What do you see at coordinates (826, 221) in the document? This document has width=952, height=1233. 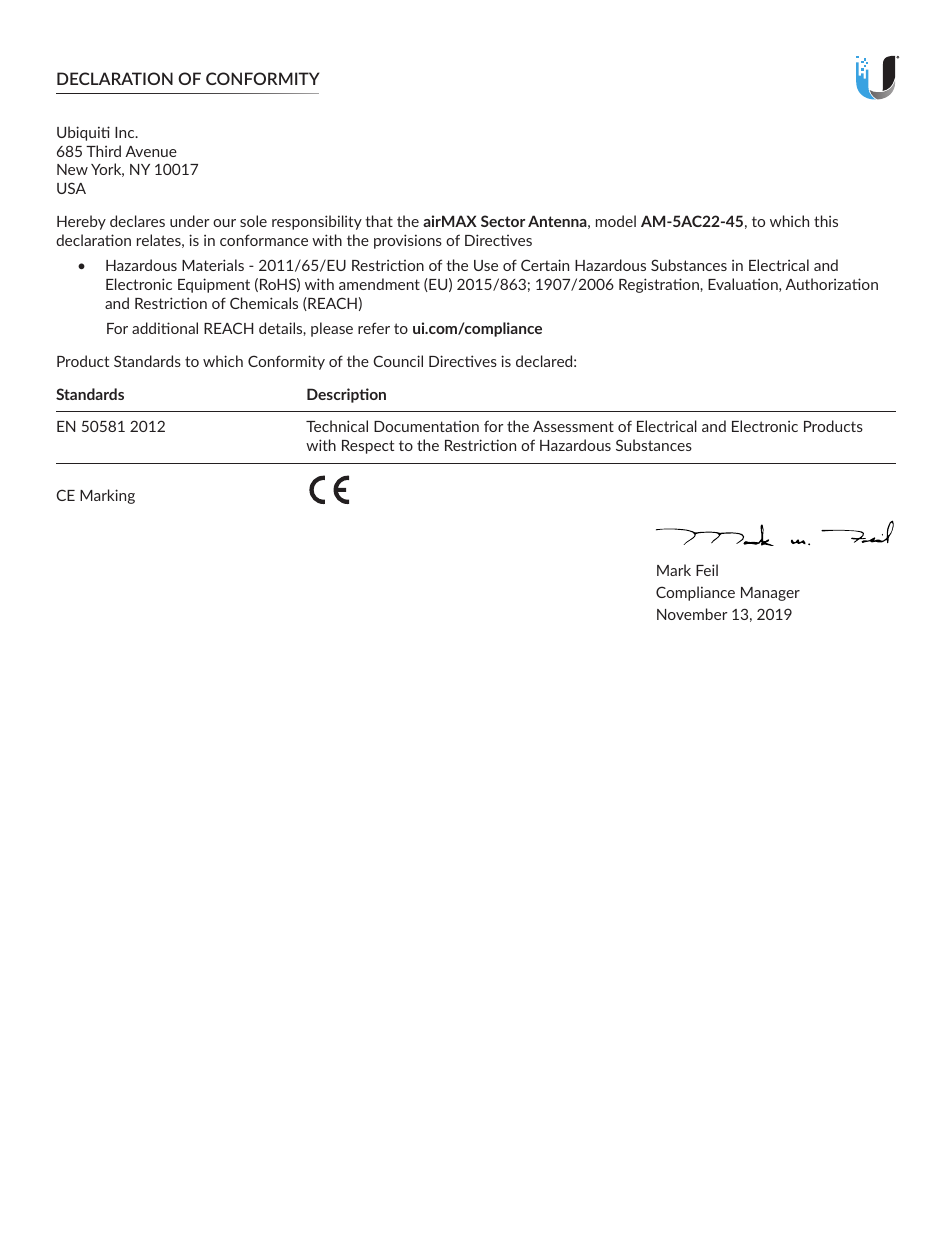 I see `this` at bounding box center [826, 221].
